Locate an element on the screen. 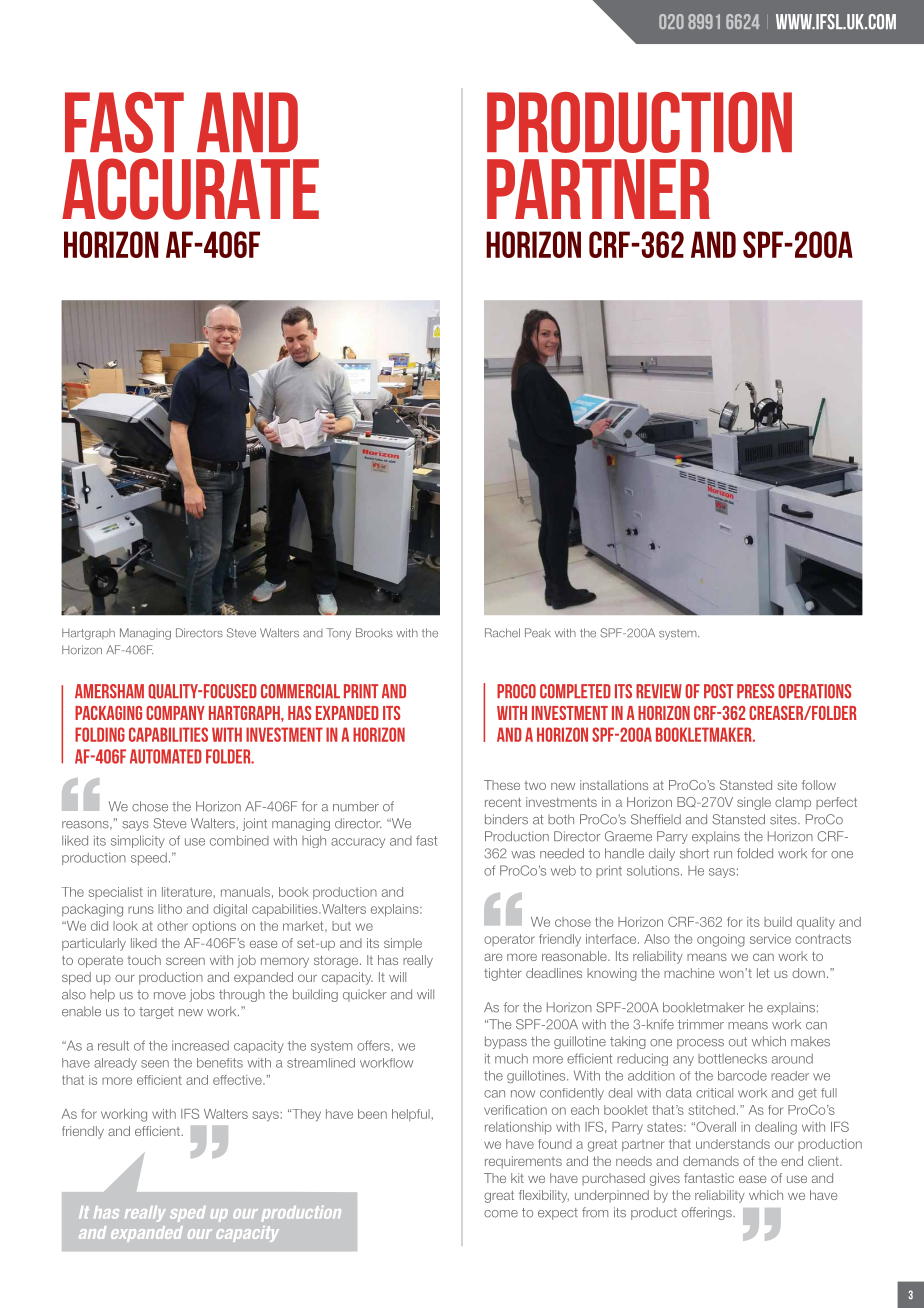 This screenshot has width=924, height=1308. Peak is located at coordinates (538, 633).
